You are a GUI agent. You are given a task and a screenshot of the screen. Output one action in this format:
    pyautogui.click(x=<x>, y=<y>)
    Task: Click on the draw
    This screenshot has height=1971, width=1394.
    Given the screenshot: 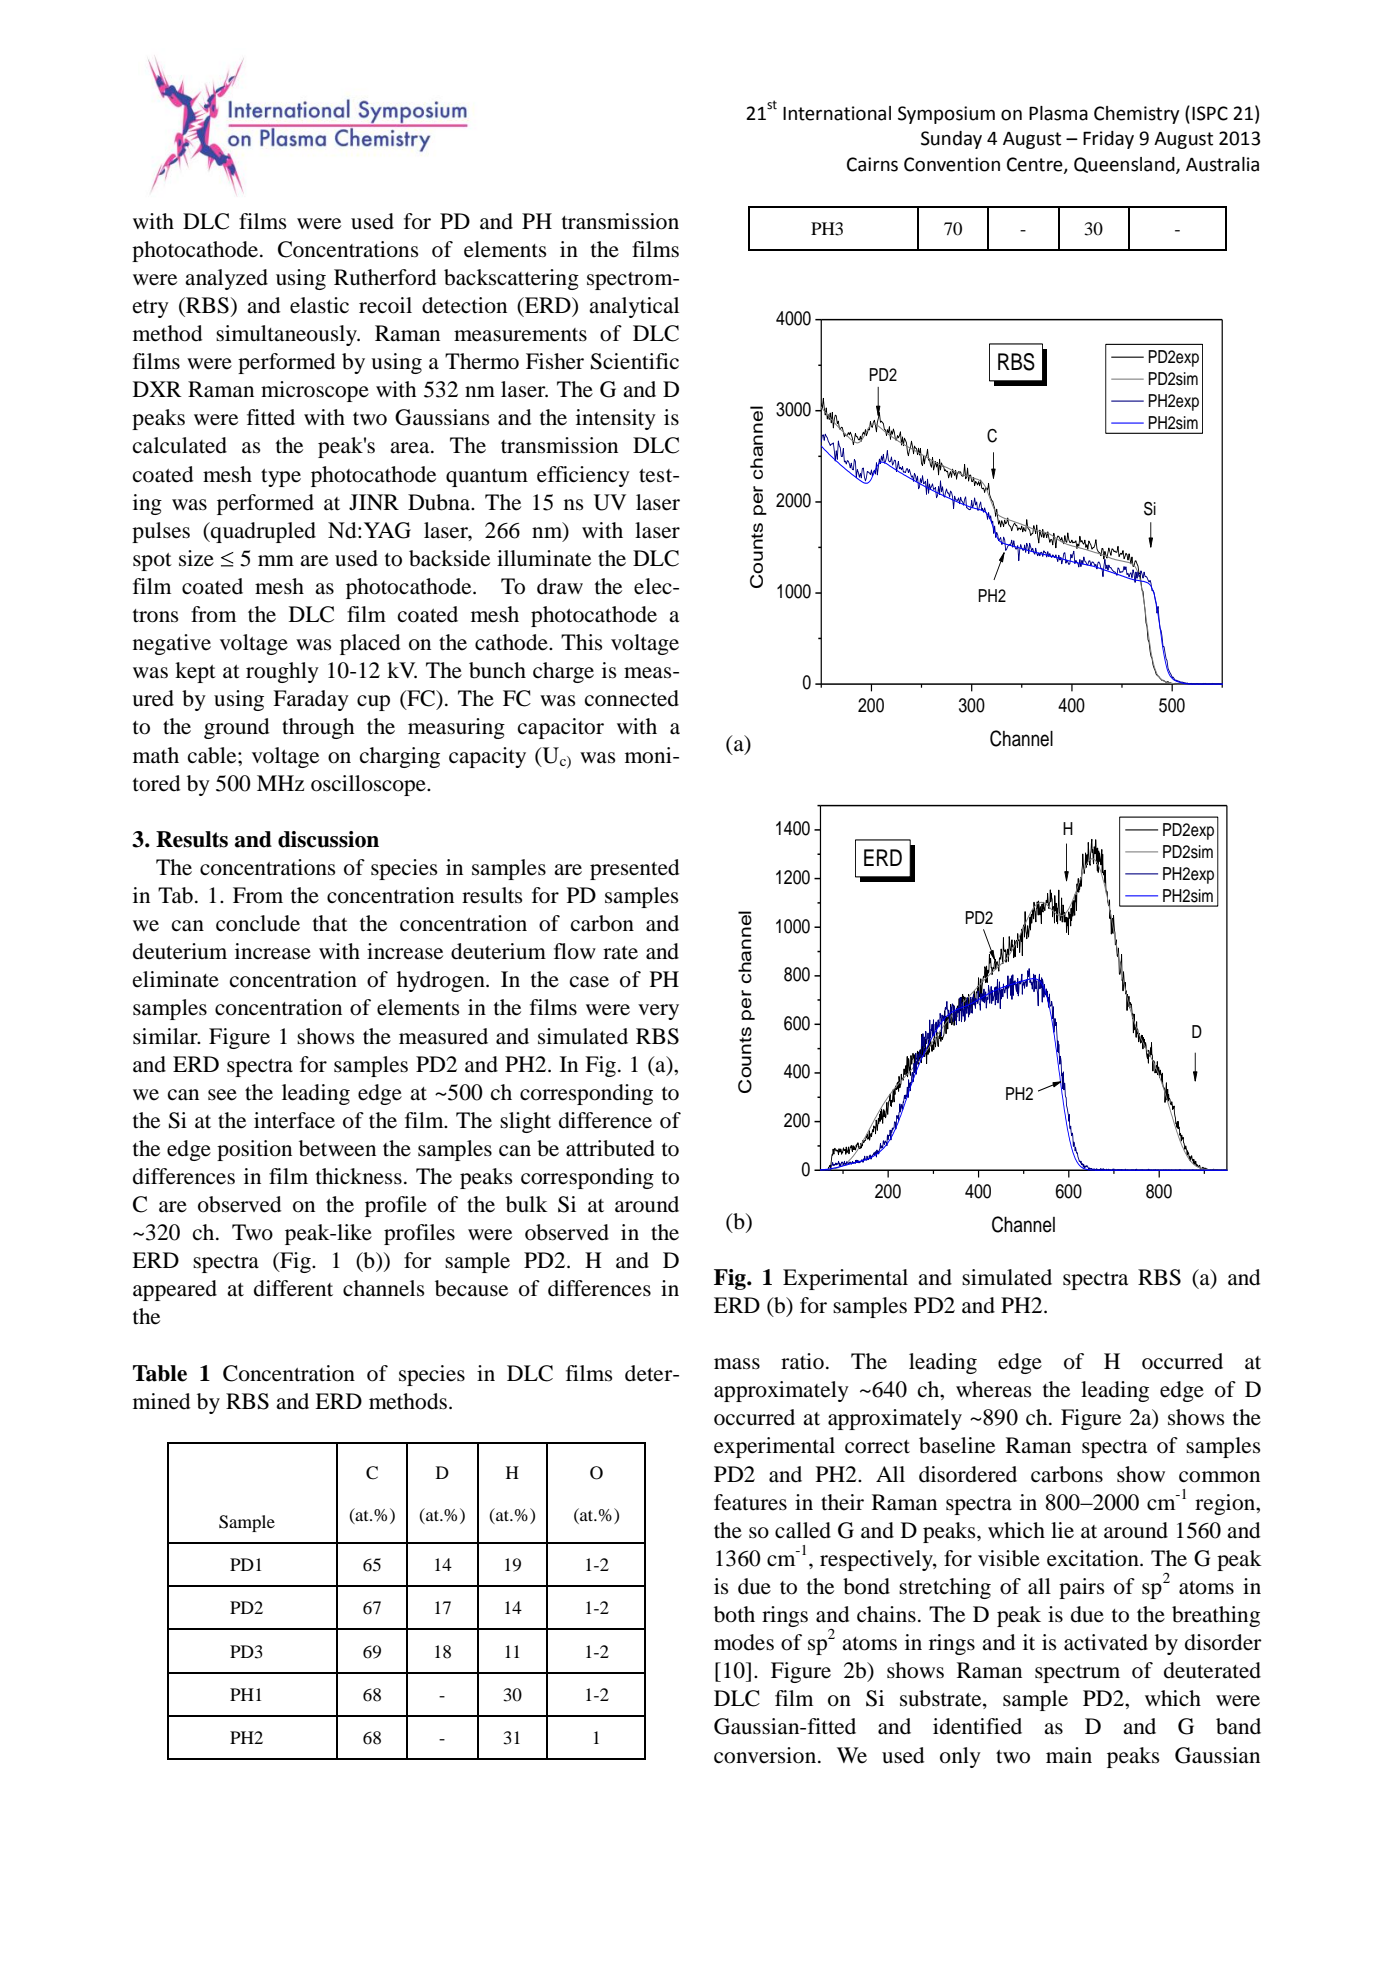 What is the action you would take?
    pyautogui.click(x=560, y=586)
